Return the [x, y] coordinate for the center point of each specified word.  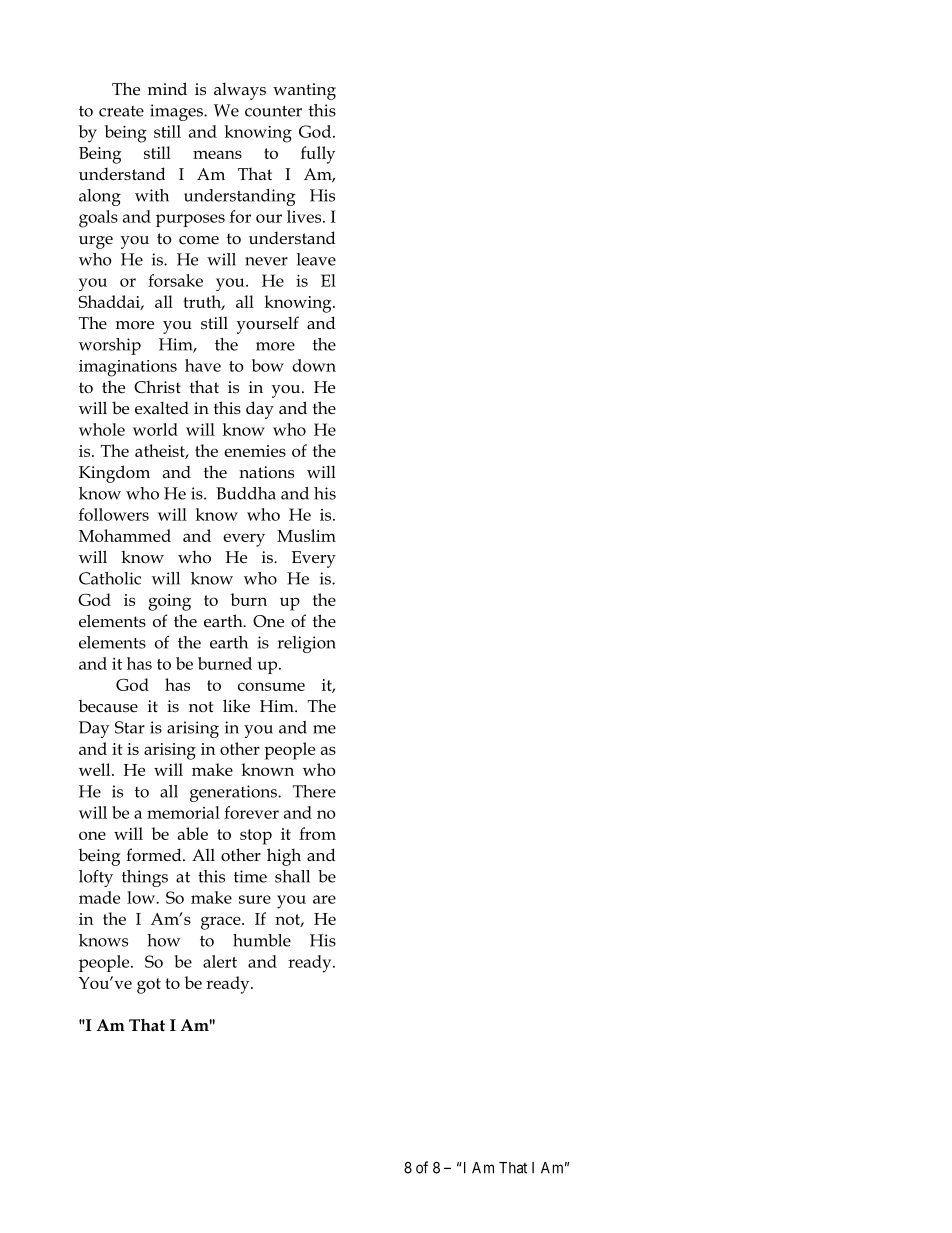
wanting [304, 91]
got [149, 986]
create [121, 111]
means [217, 154]
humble [262, 940]
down [314, 365]
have [203, 365]
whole [102, 429]
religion [307, 644]
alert [220, 961]
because [108, 706]
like [236, 706]
